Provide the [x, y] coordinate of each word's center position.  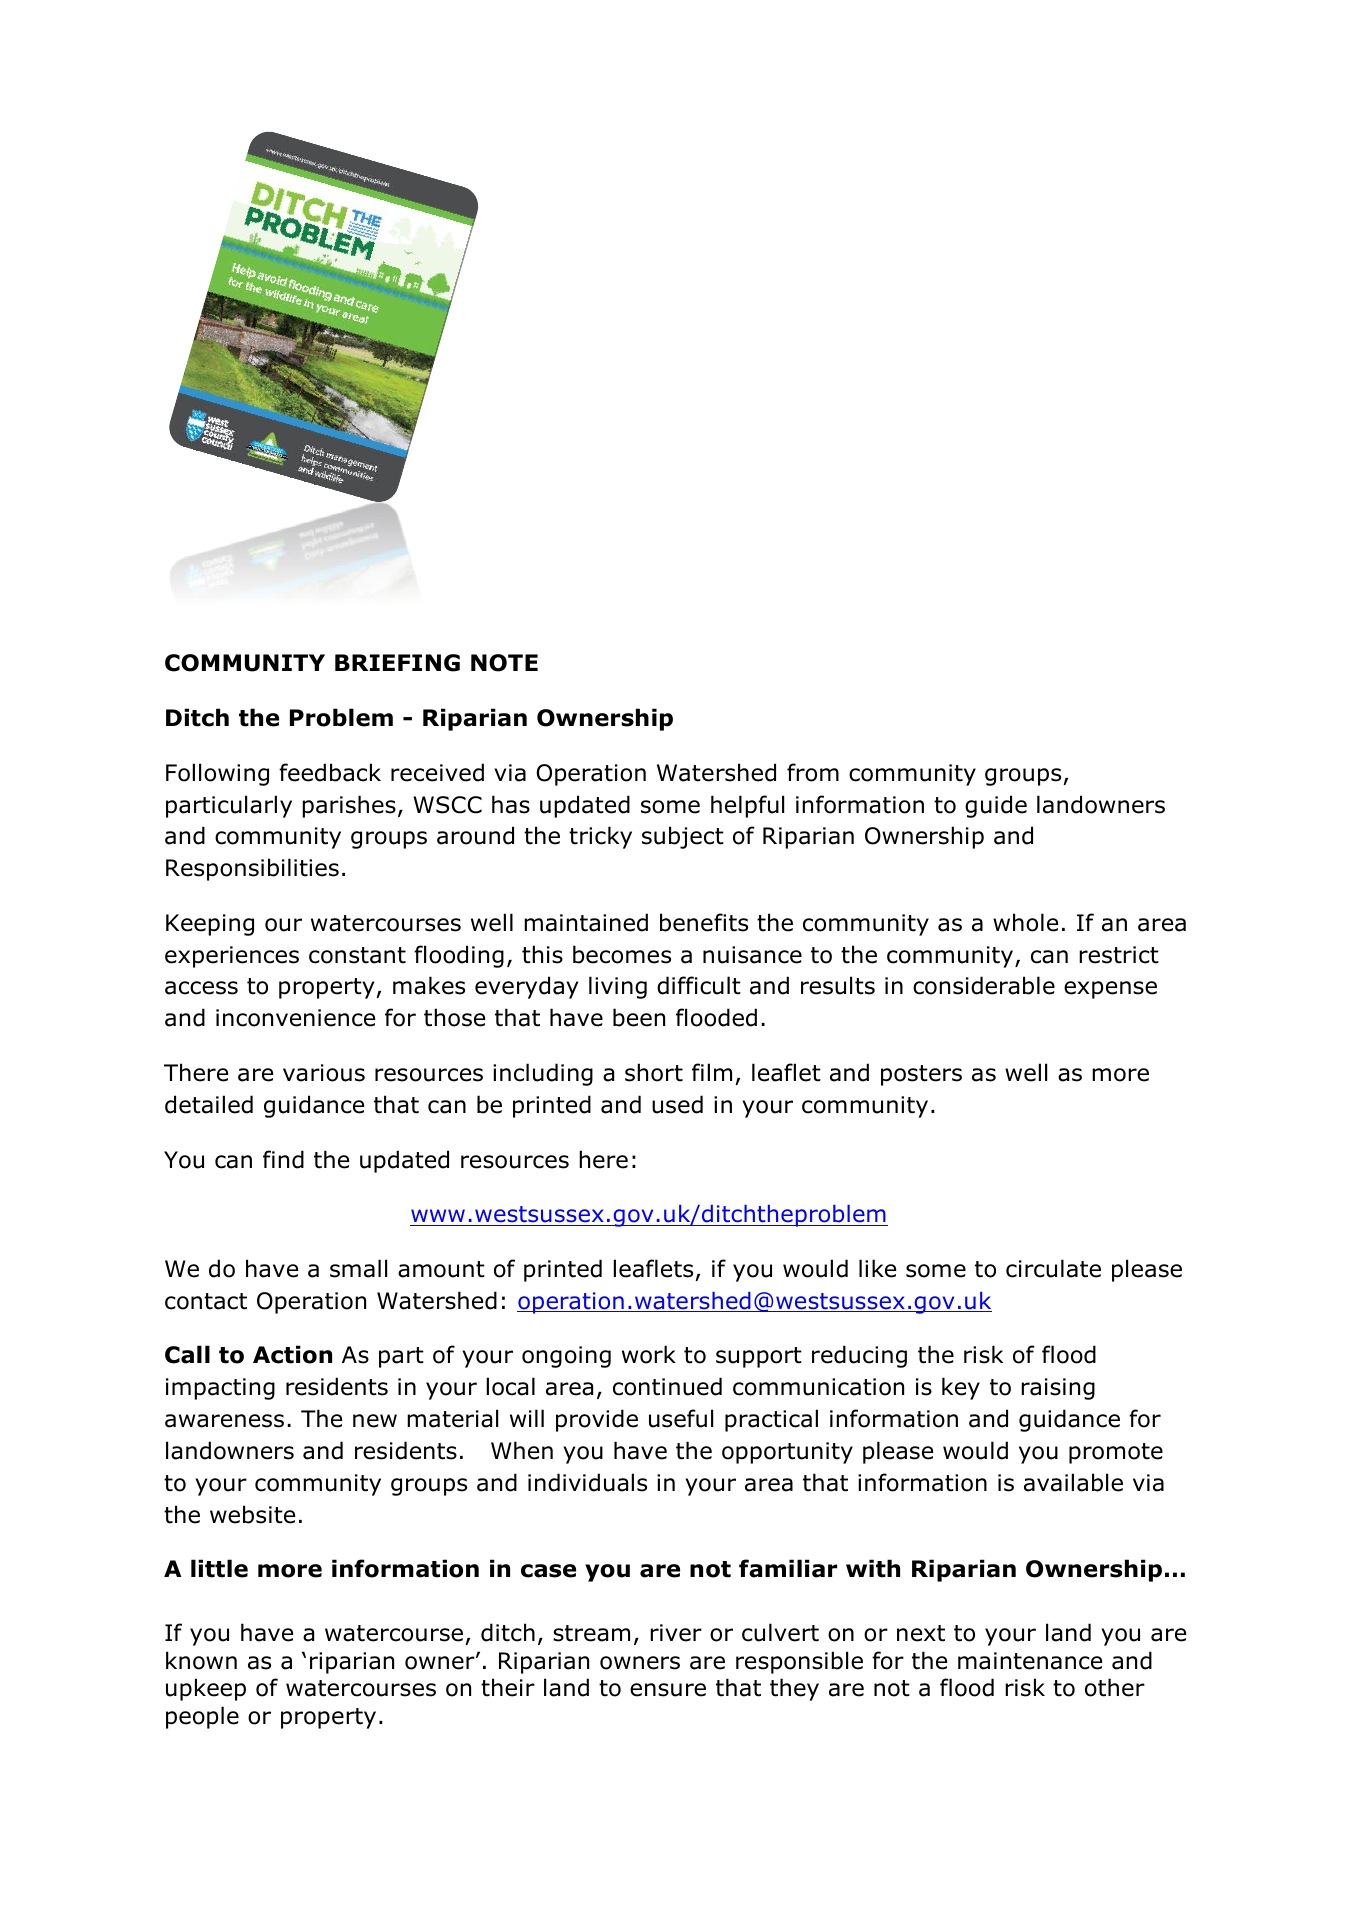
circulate [1053, 1268]
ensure [668, 1690]
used [677, 1104]
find [283, 1159]
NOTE [504, 663]
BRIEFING [397, 663]
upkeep [206, 1689]
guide [996, 806]
